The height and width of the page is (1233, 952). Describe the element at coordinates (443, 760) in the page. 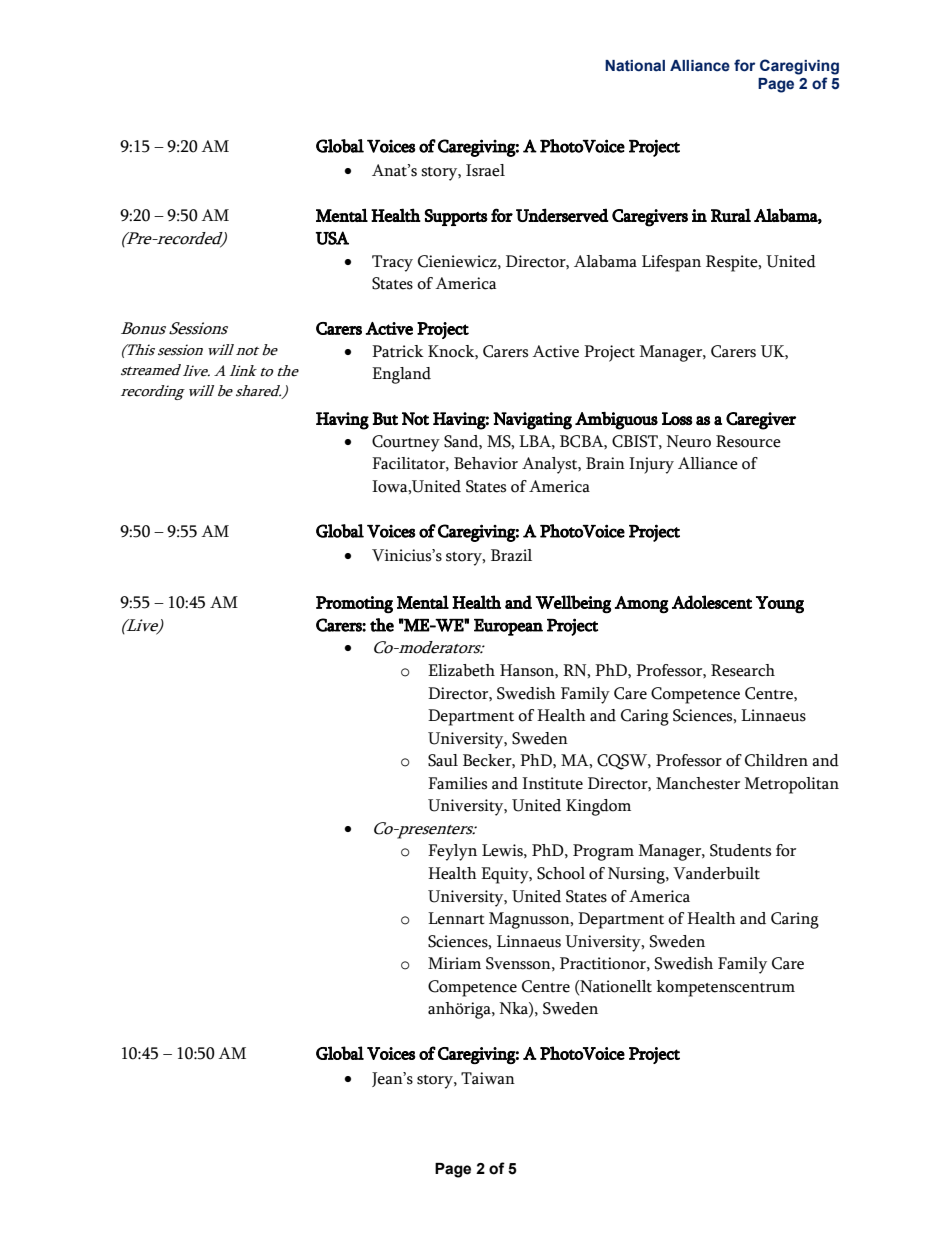

I see `Saul` at that location.
